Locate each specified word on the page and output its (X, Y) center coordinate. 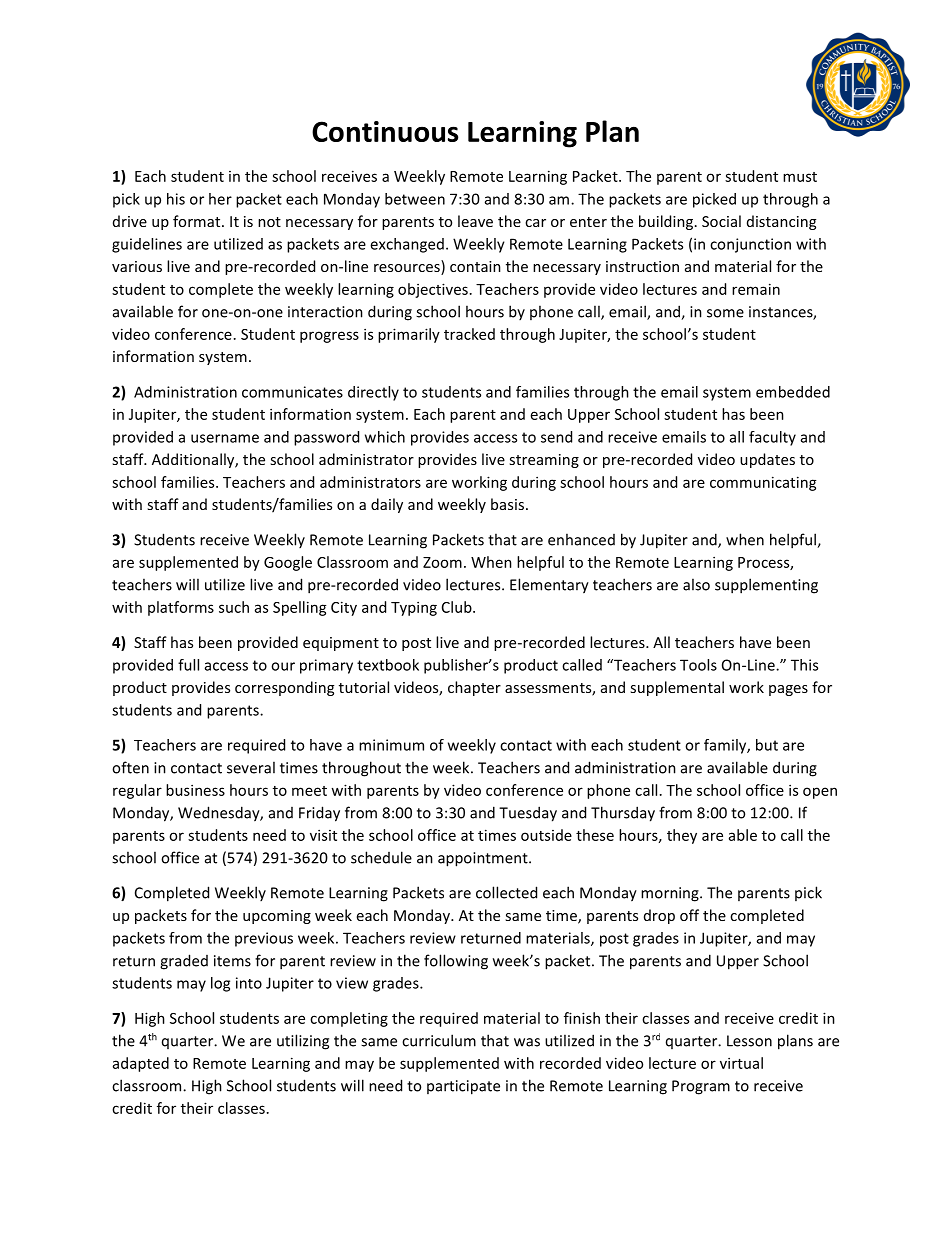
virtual (741, 1063)
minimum (391, 745)
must (800, 177)
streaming (544, 461)
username (225, 438)
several (251, 767)
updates (767, 460)
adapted (141, 1064)
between (415, 199)
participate (463, 1087)
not (269, 222)
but (767, 745)
